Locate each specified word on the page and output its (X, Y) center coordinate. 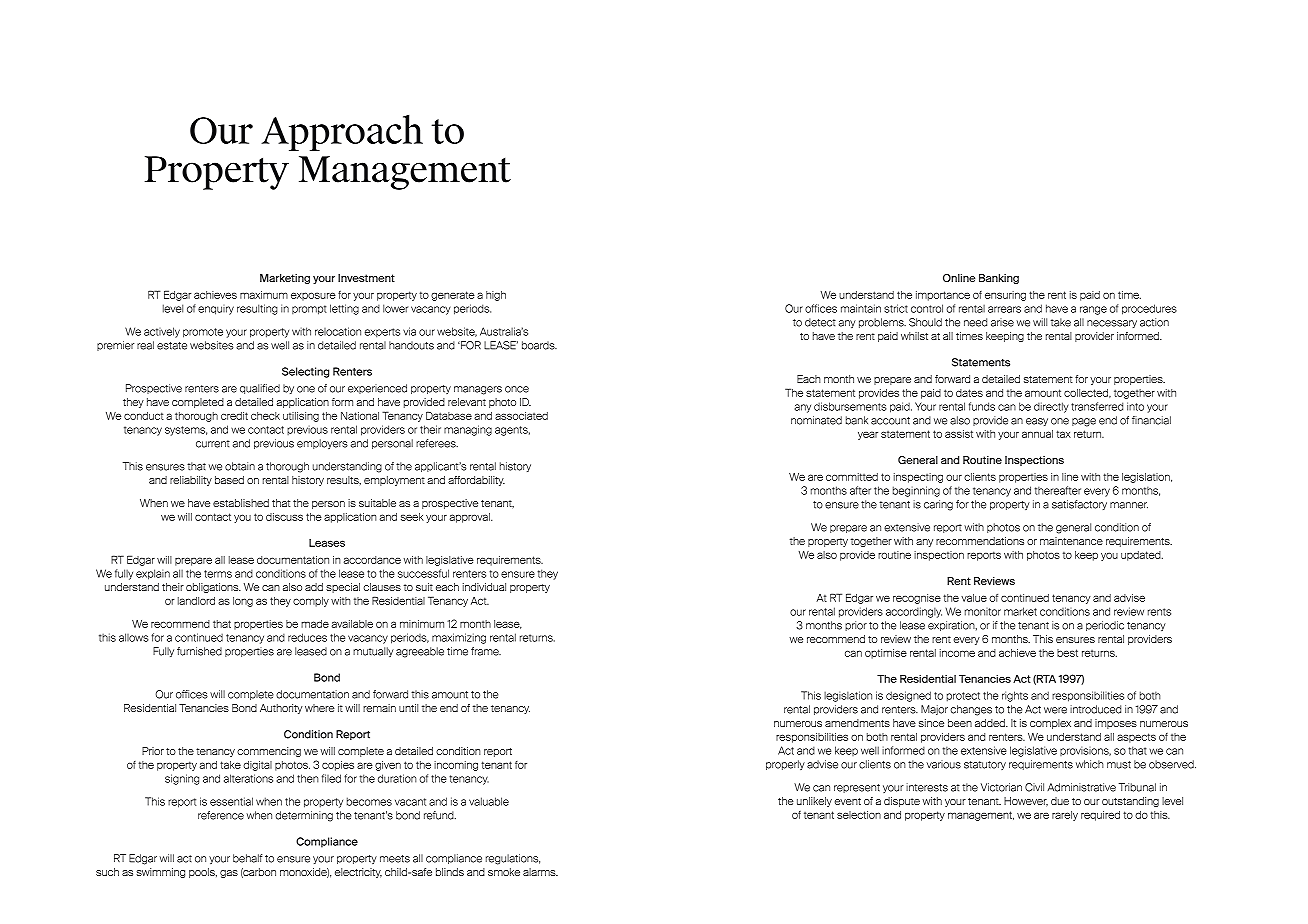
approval (471, 518)
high (496, 296)
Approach (342, 133)
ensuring (1005, 296)
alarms (540, 872)
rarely (1065, 816)
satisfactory (1079, 505)
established (241, 503)
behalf (247, 858)
